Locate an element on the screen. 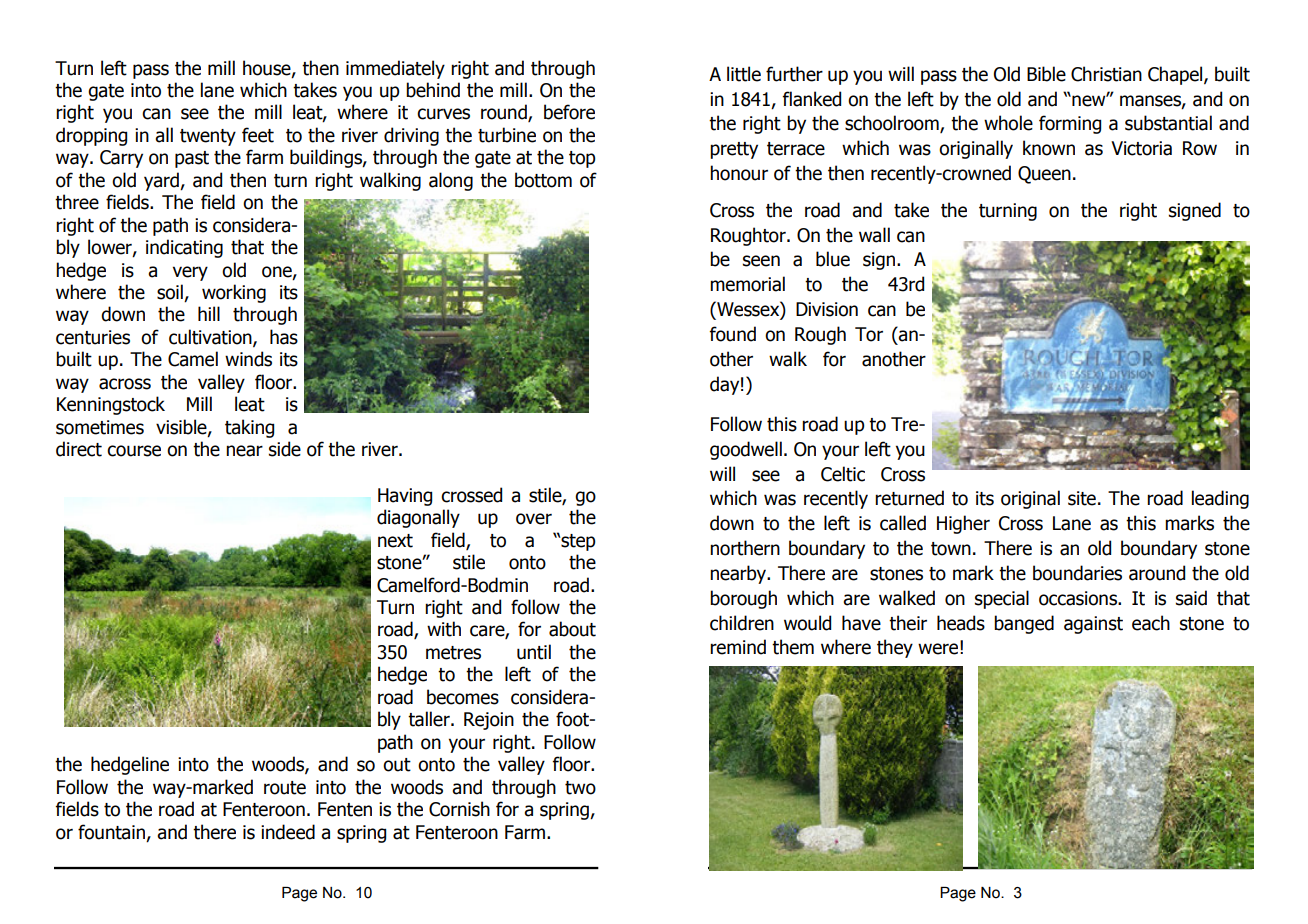 This screenshot has width=1308, height=924. before is located at coordinates (569, 112).
